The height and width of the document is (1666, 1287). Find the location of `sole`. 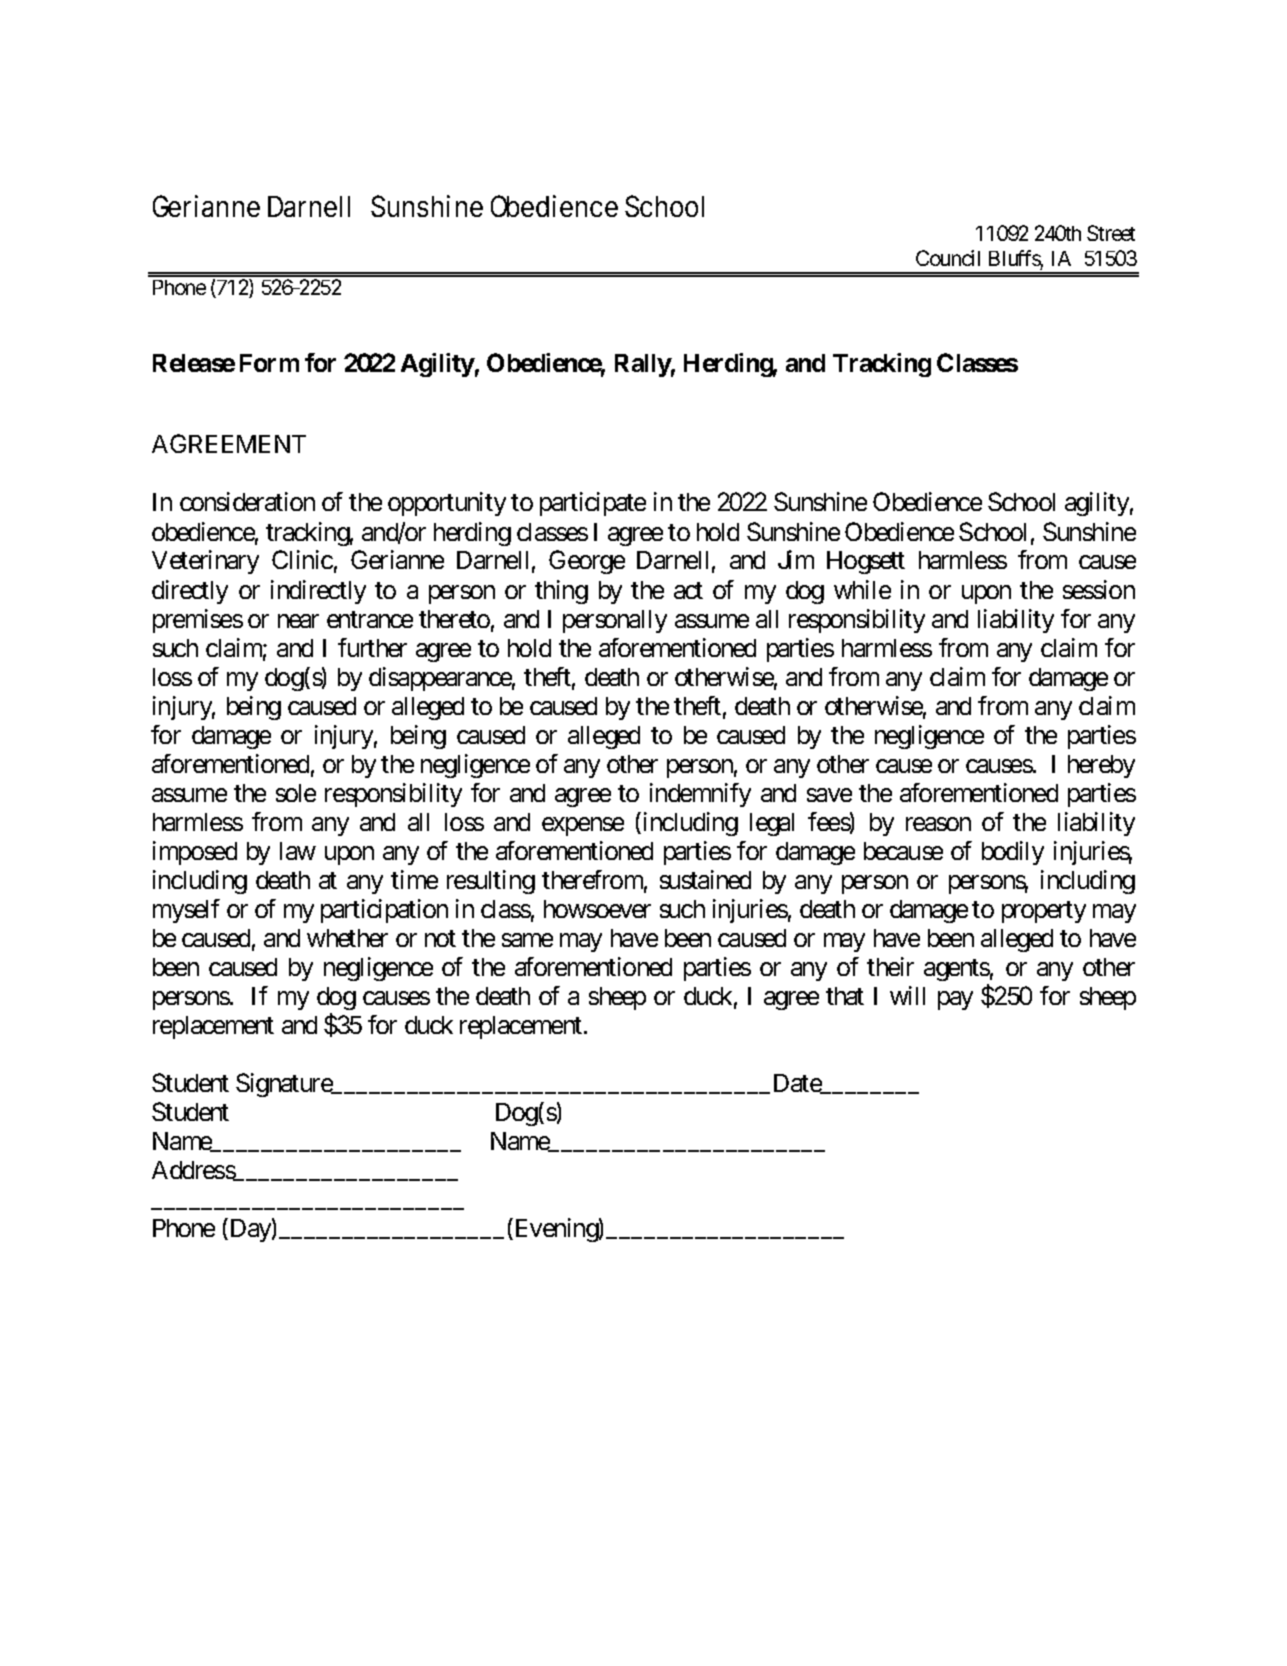

sole is located at coordinates (296, 793).
